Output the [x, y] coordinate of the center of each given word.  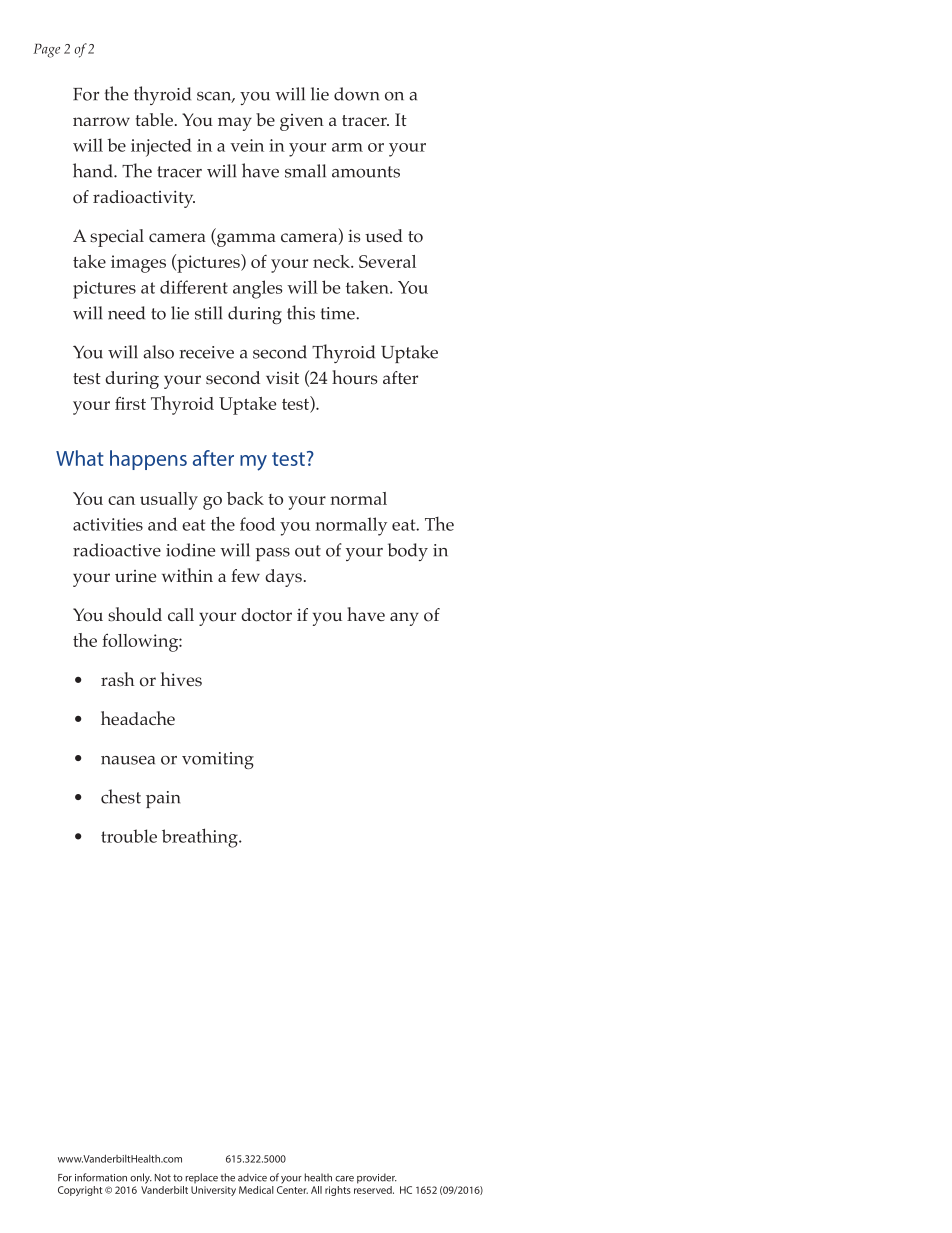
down [356, 94]
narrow [101, 122]
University [213, 1191]
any [404, 619]
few [245, 575]
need [126, 313]
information [101, 1177]
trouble [129, 836]
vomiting [218, 760]
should [135, 614]
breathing [201, 838]
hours [355, 377]
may [235, 124]
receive [206, 352]
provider [377, 1178]
